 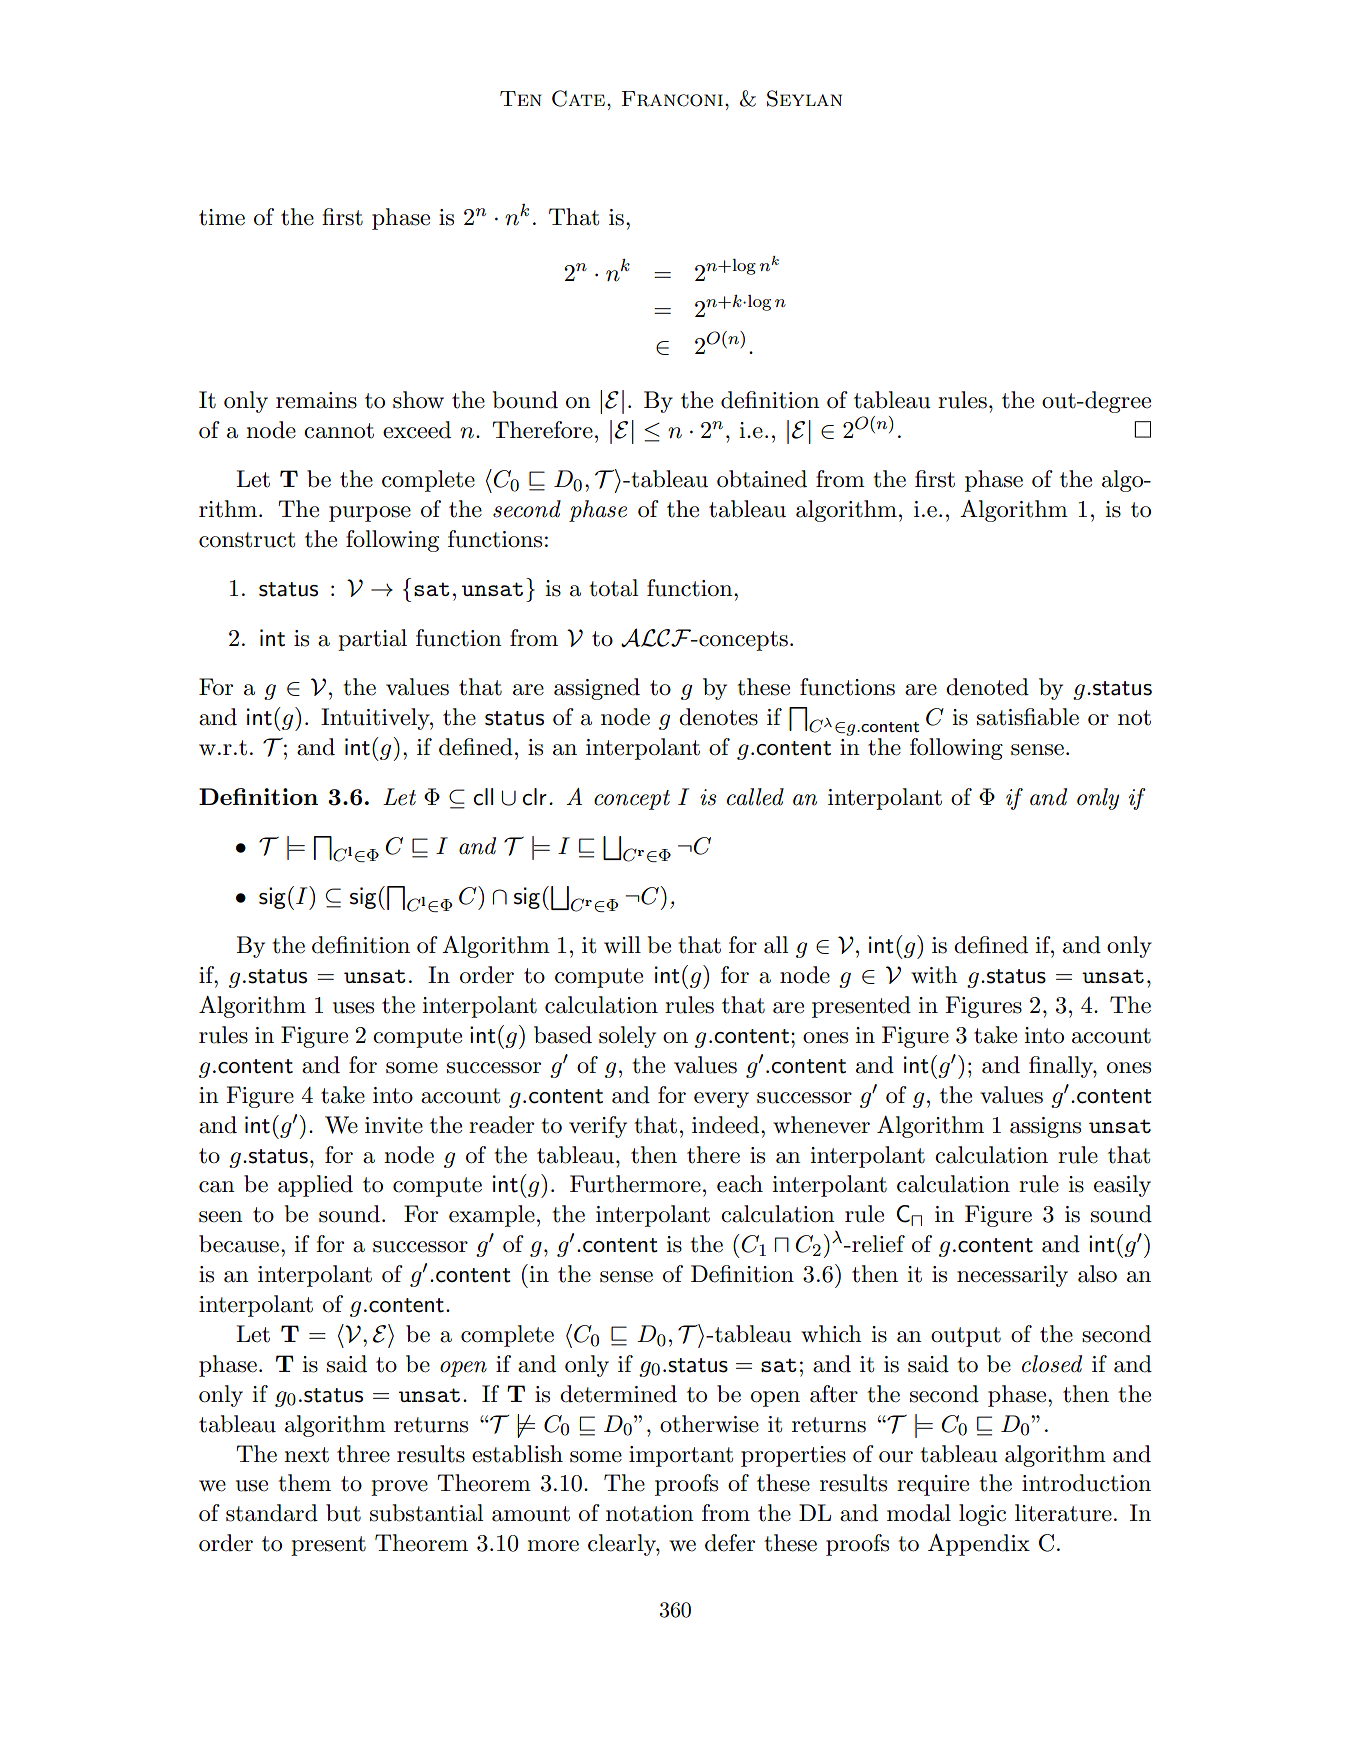 What do you see at coordinates (987, 687) in the screenshot?
I see `denoted` at bounding box center [987, 687].
